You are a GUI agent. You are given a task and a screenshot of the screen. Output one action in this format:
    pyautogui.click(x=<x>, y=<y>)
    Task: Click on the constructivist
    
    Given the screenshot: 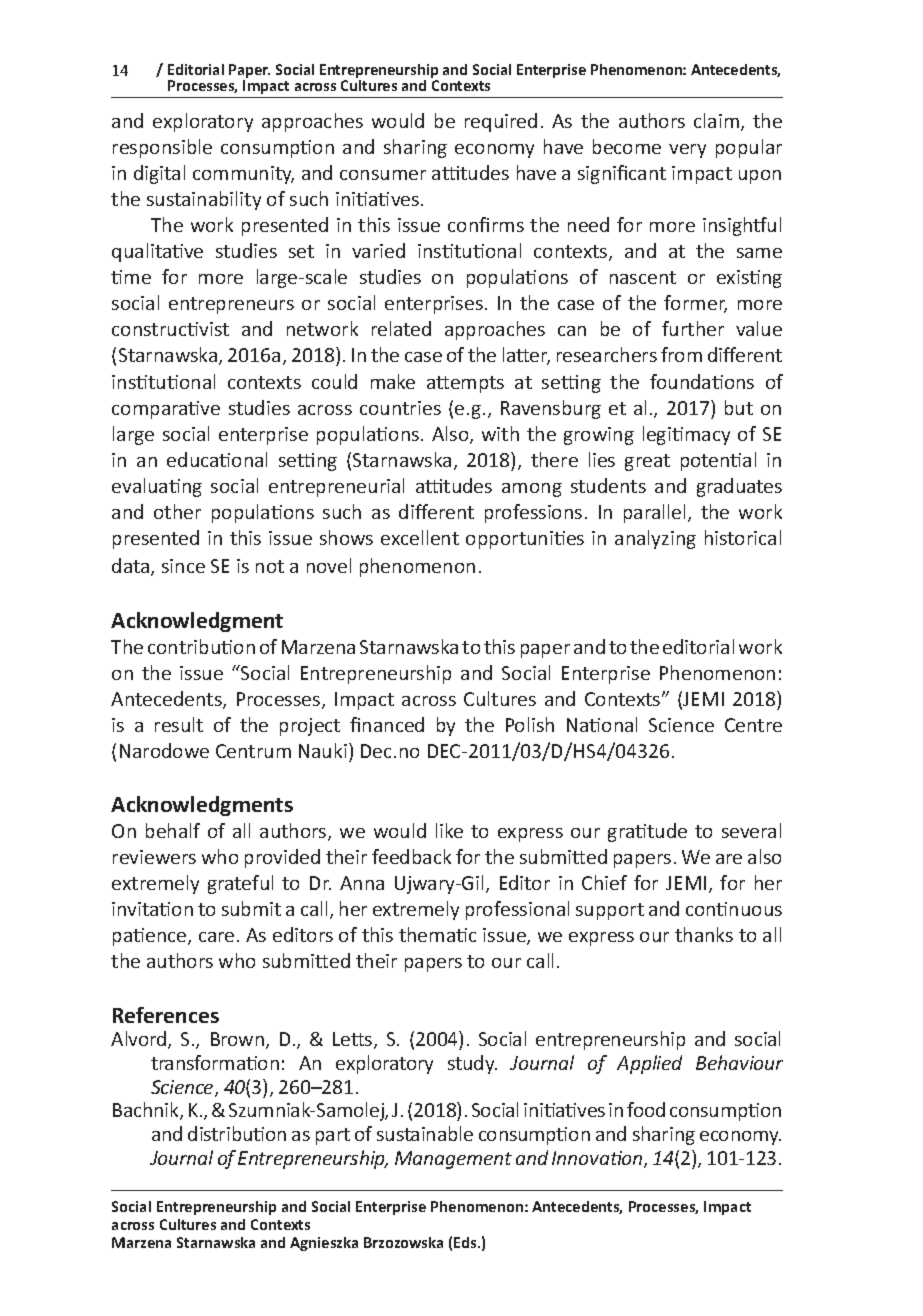 What is the action you would take?
    pyautogui.click(x=170, y=329)
